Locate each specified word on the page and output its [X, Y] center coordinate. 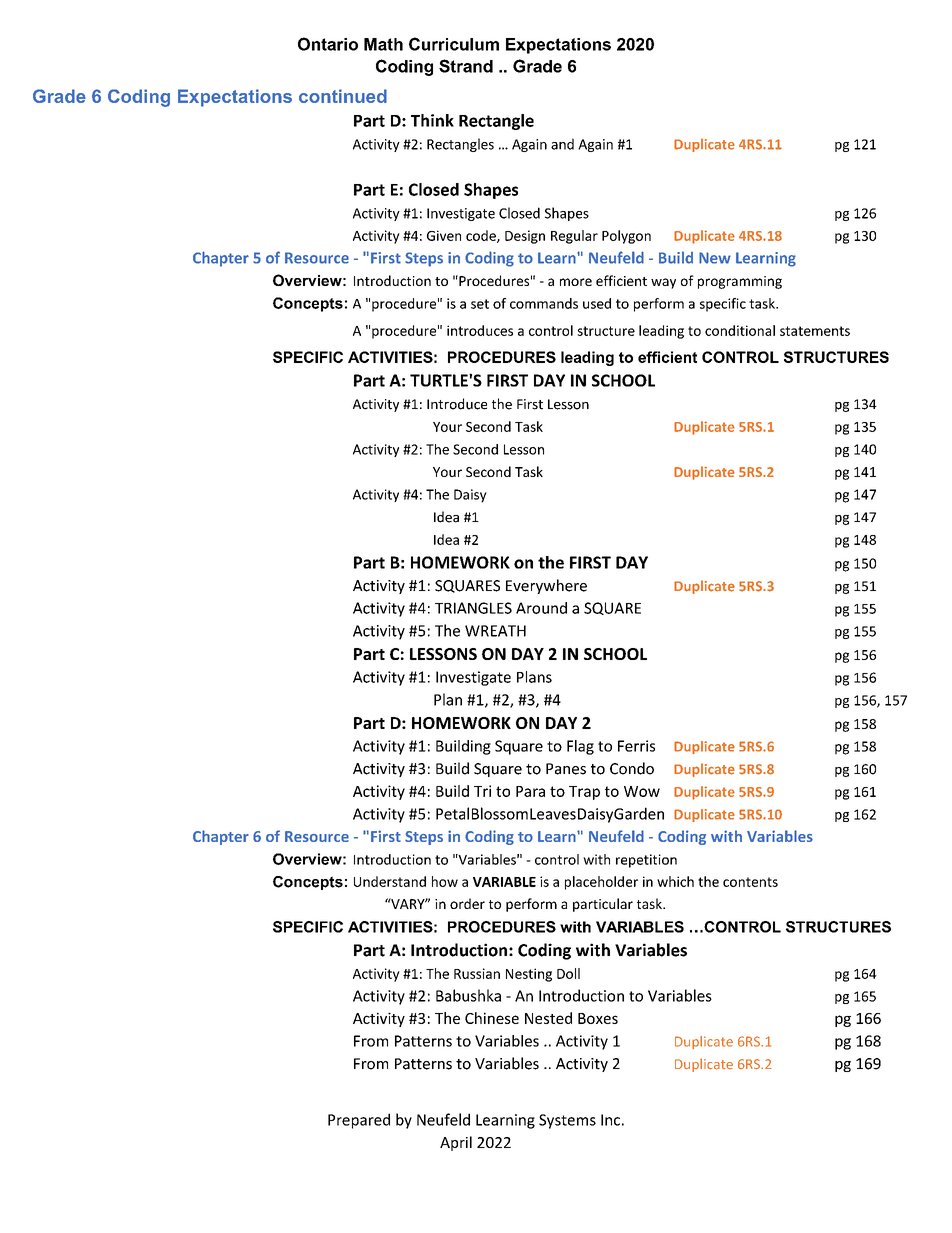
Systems [567, 1121]
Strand [466, 66]
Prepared [359, 1121]
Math [383, 44]
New [715, 258]
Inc [610, 1120]
